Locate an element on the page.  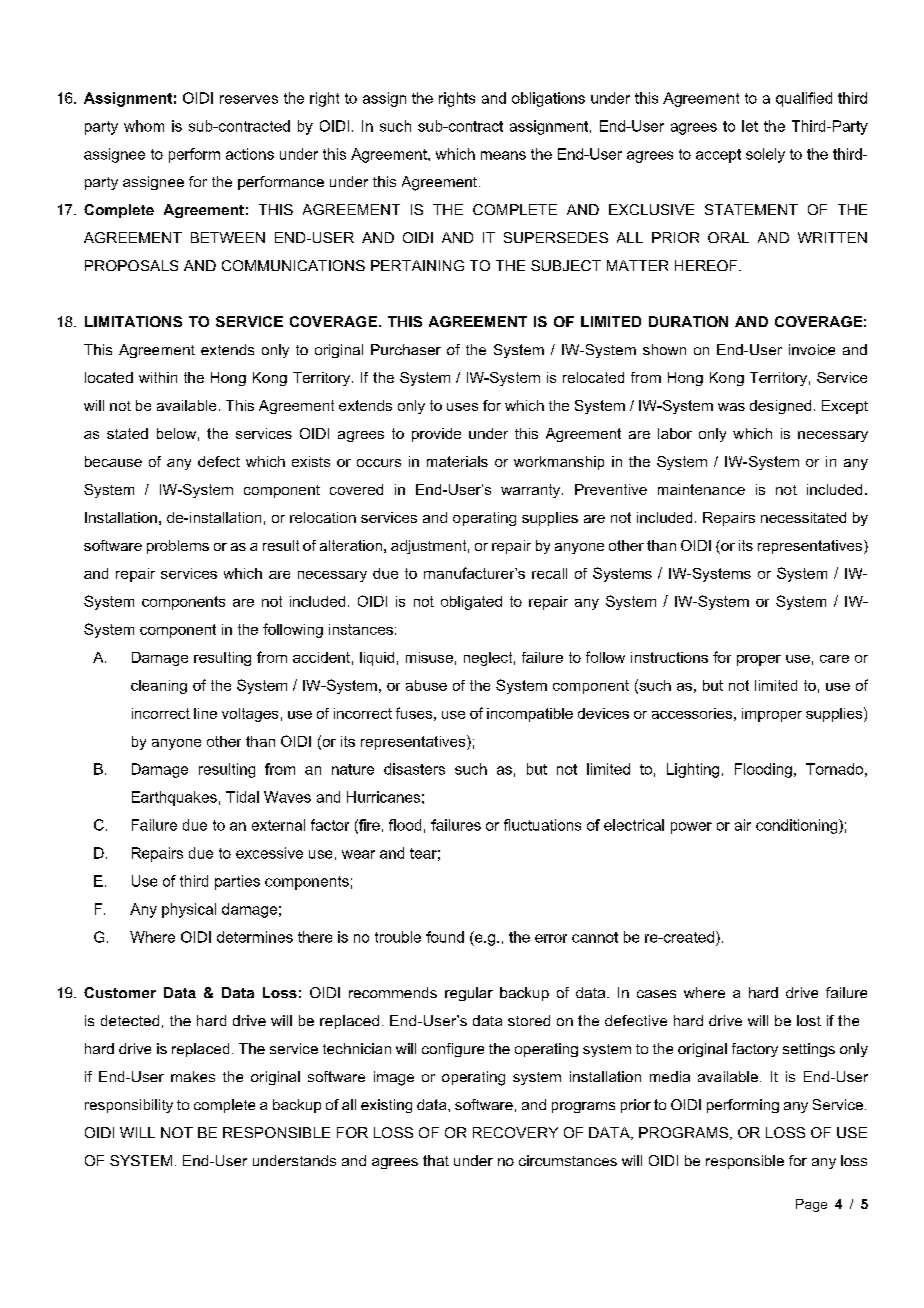
within is located at coordinates (158, 377).
